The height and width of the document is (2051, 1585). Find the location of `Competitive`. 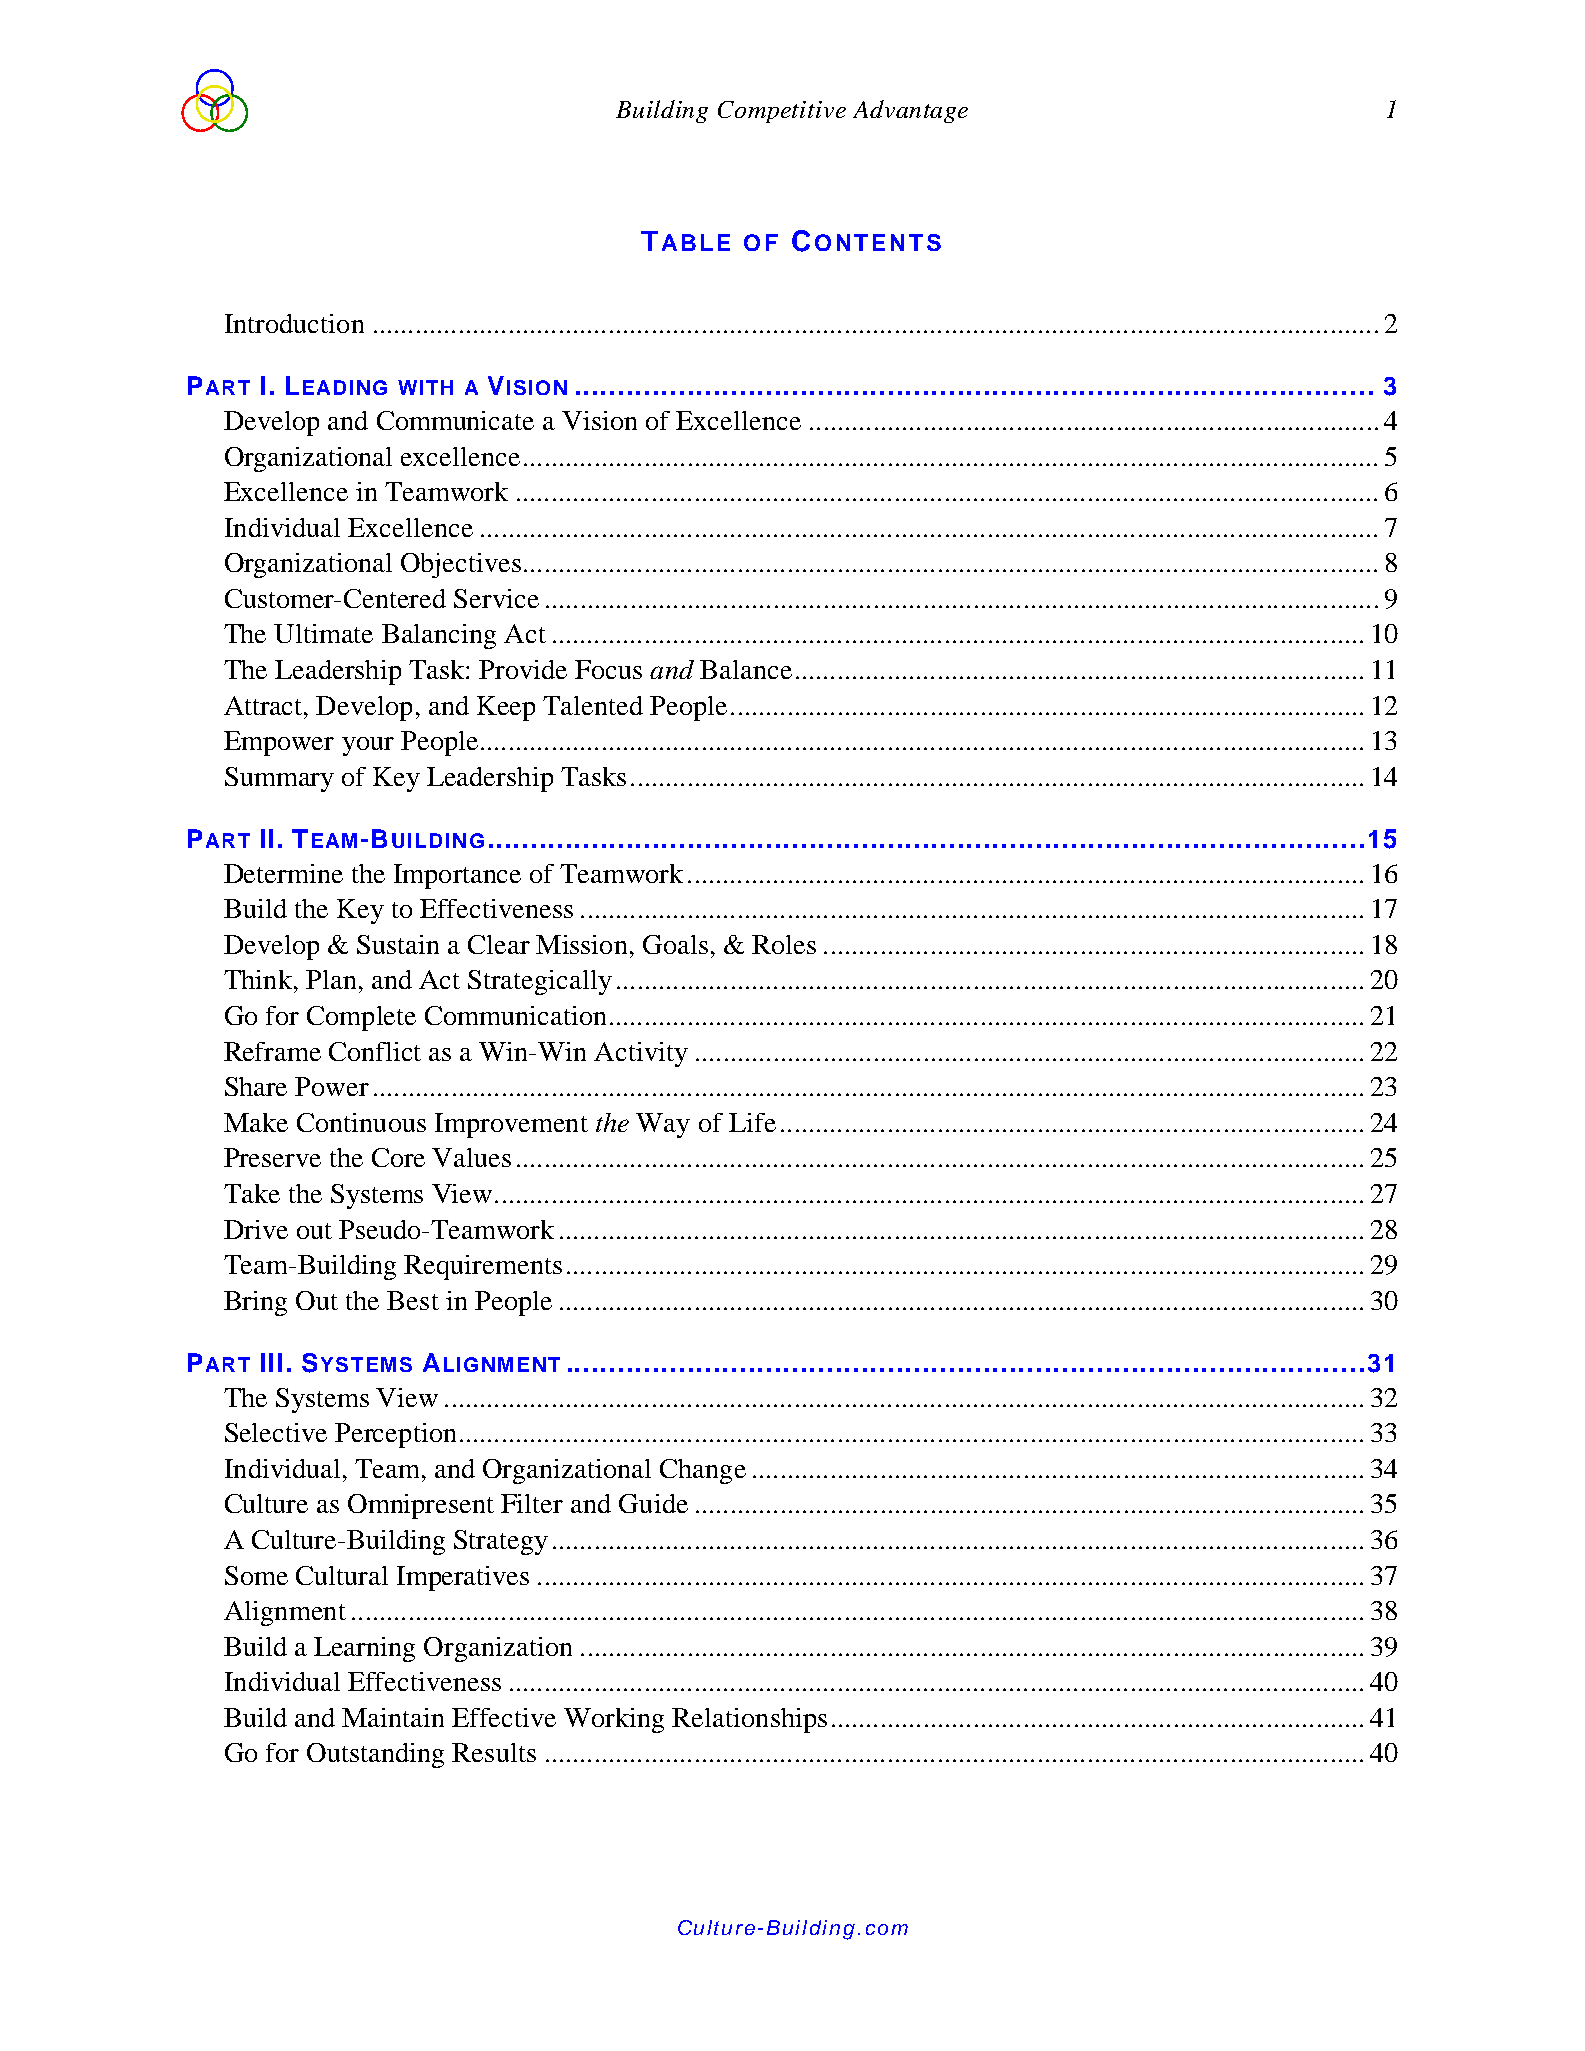

Competitive is located at coordinates (782, 112).
